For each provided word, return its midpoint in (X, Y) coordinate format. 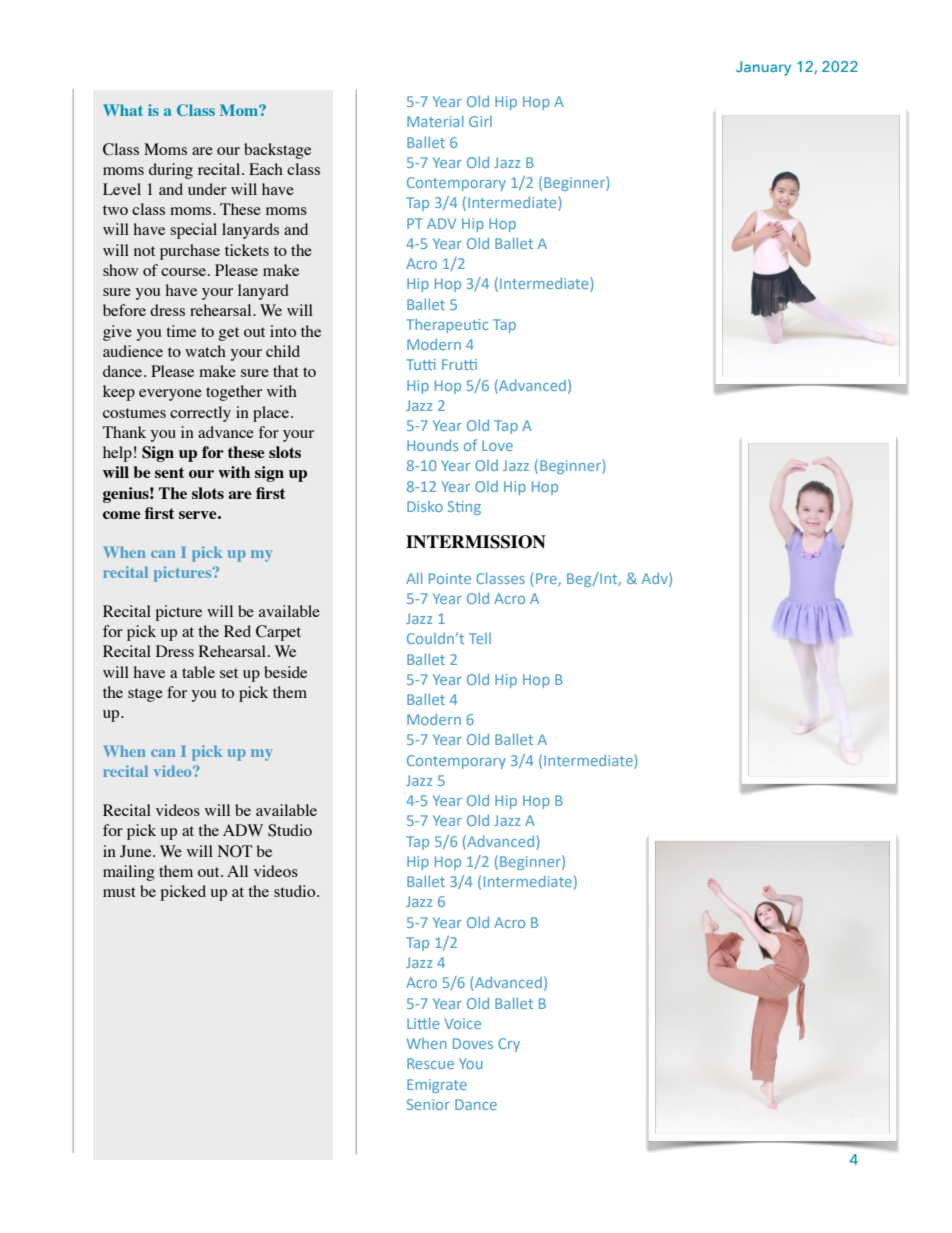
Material (435, 121)
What (123, 110)
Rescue (430, 1063)
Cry (509, 1045)
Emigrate (437, 1086)
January (763, 68)
